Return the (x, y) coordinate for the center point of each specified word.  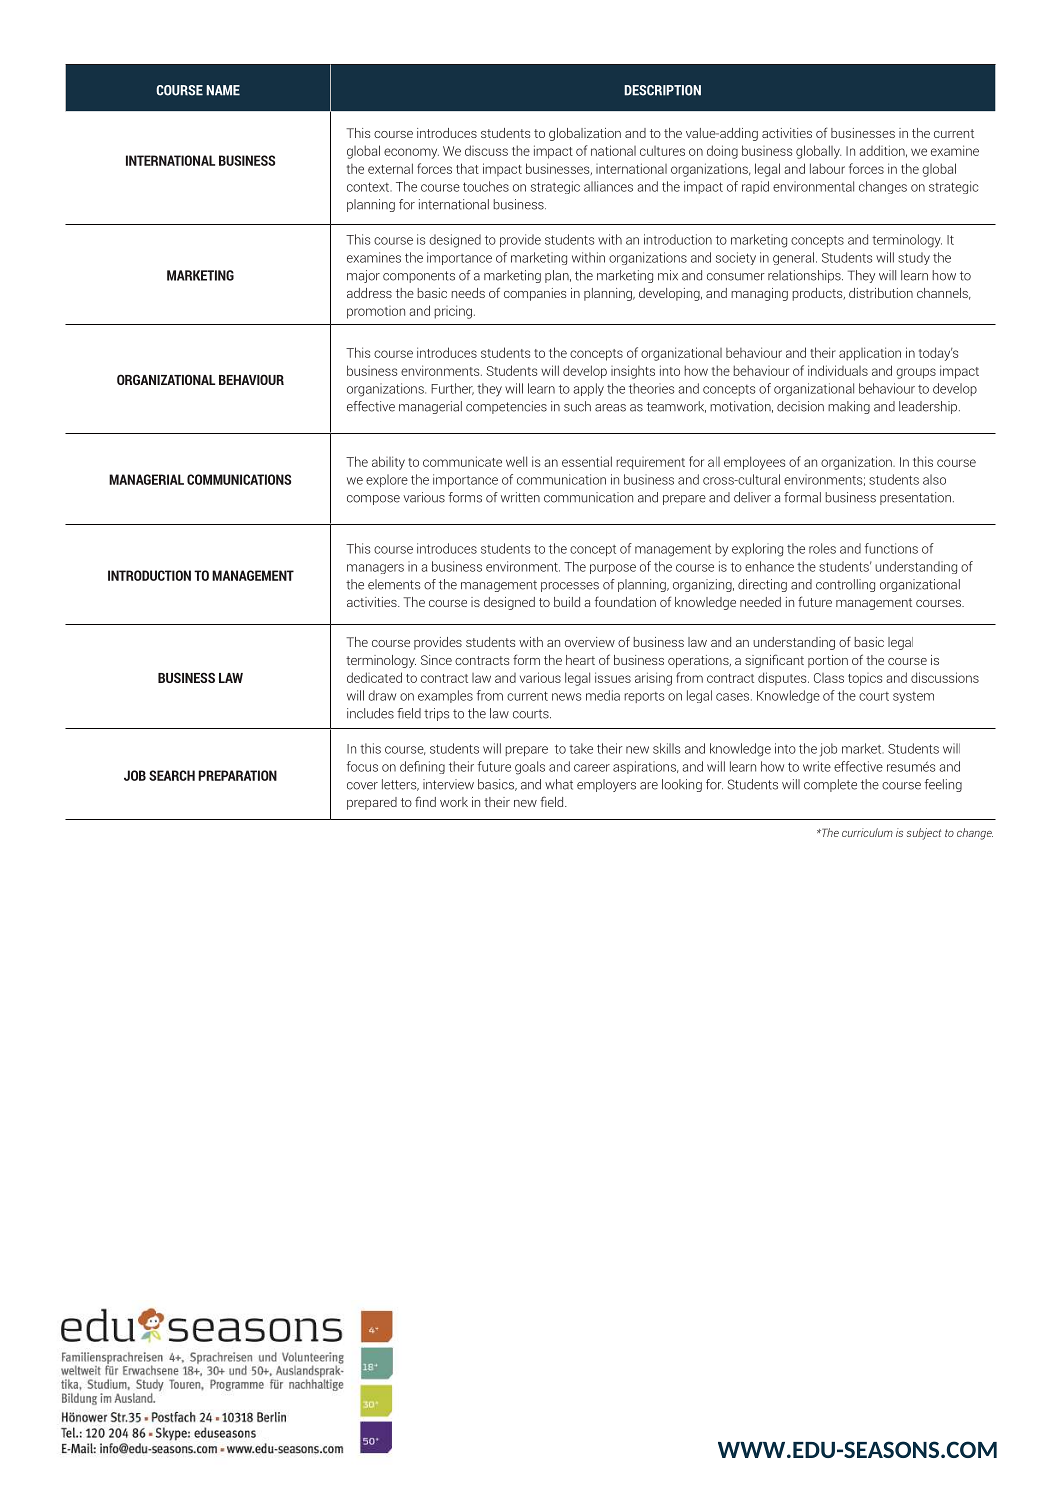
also (934, 479)
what (559, 784)
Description (662, 90)
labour (827, 168)
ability (388, 463)
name (223, 90)
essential (587, 461)
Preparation (237, 775)
